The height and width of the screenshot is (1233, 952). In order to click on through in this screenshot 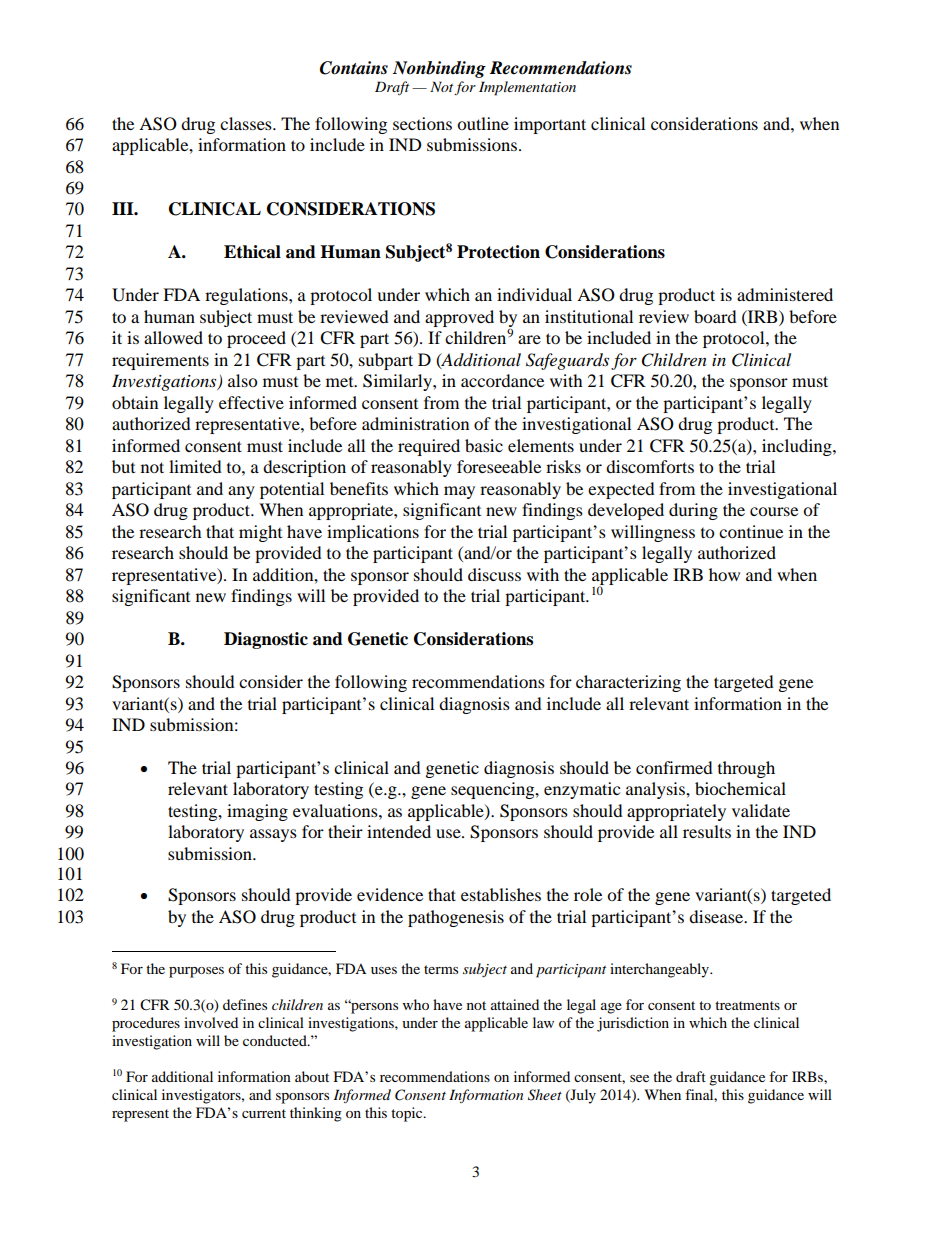, I will do `click(746, 769)`.
